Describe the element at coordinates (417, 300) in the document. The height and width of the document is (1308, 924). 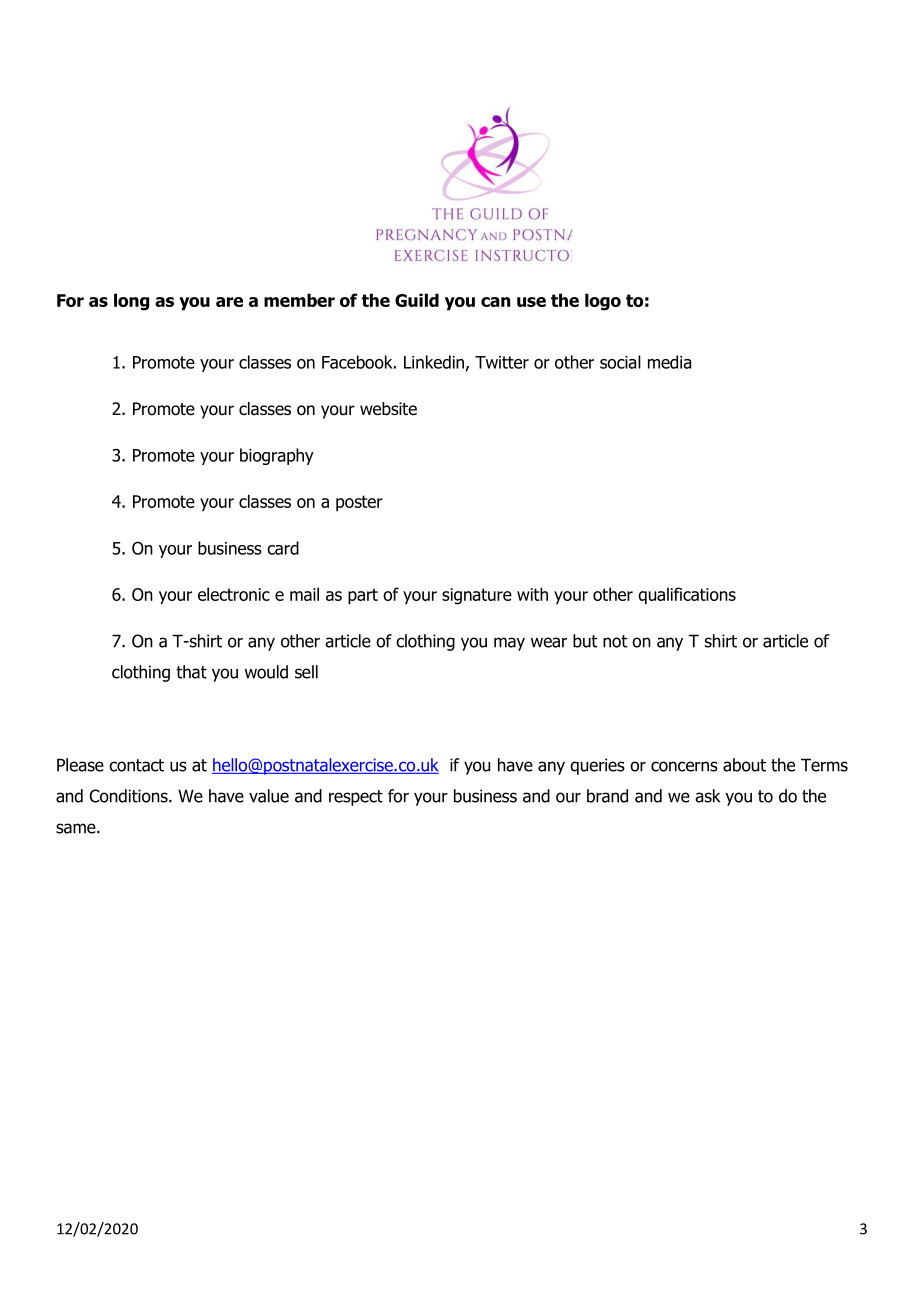
I see `Guild` at that location.
